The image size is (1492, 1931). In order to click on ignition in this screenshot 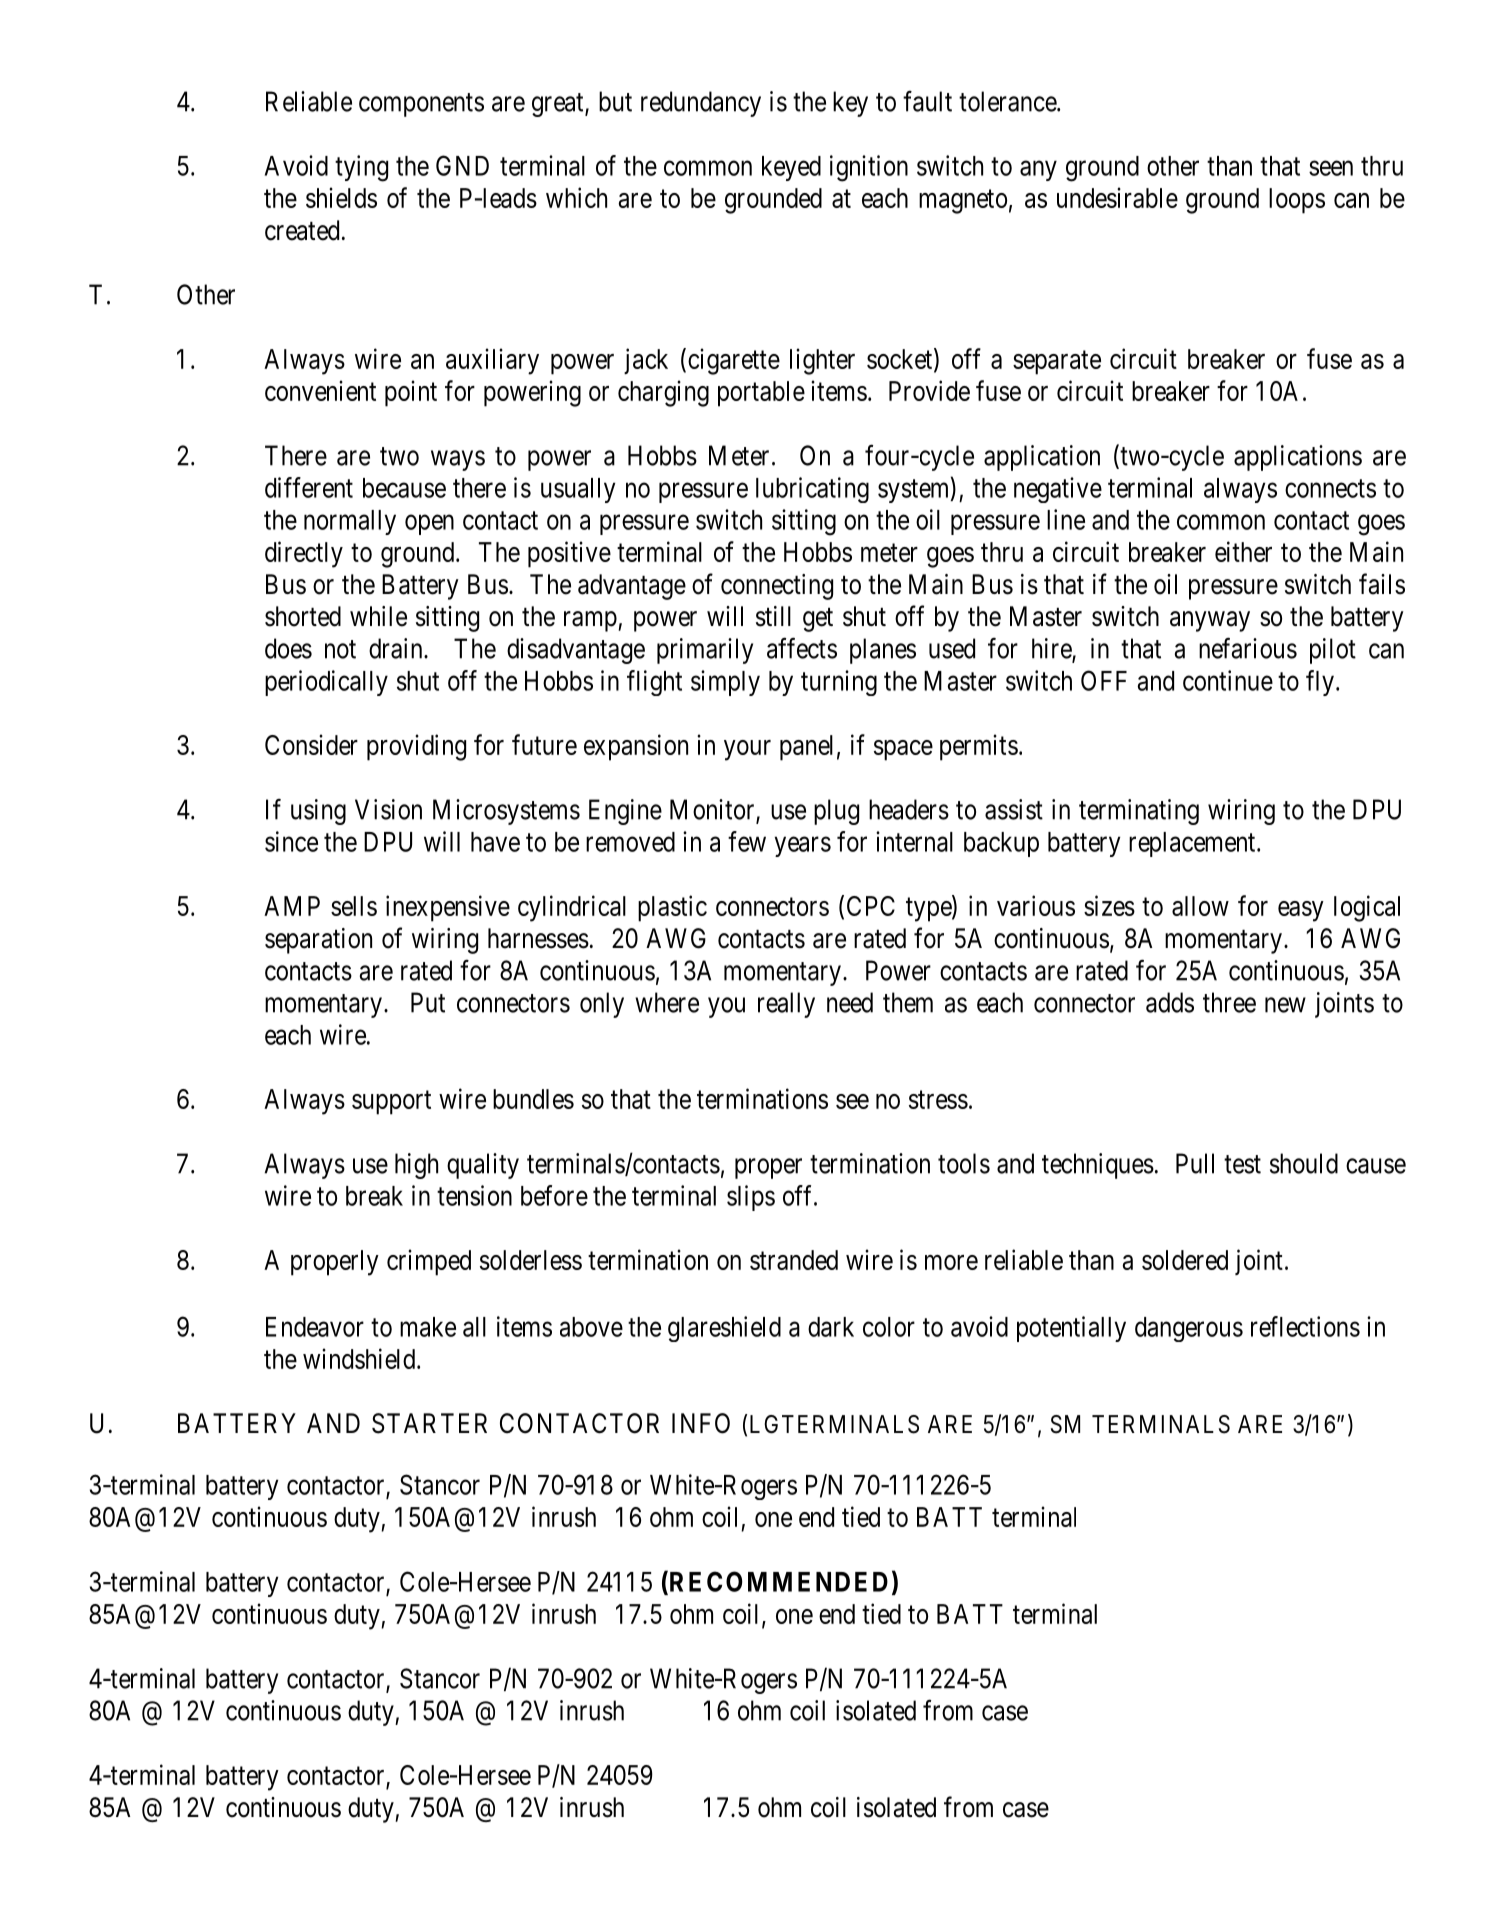, I will do `click(869, 168)`.
